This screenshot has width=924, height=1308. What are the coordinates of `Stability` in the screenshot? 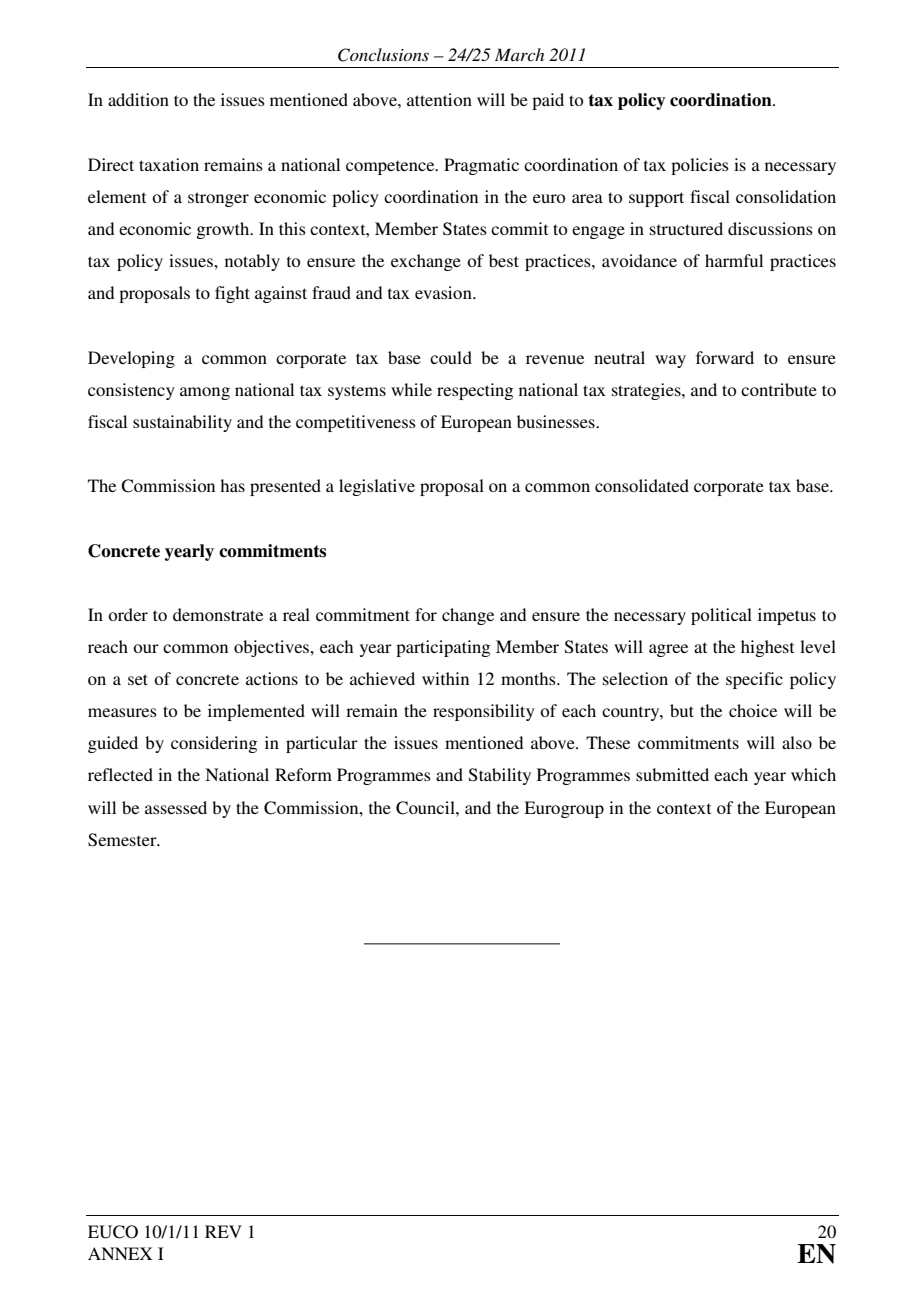 It's located at (500, 776).
